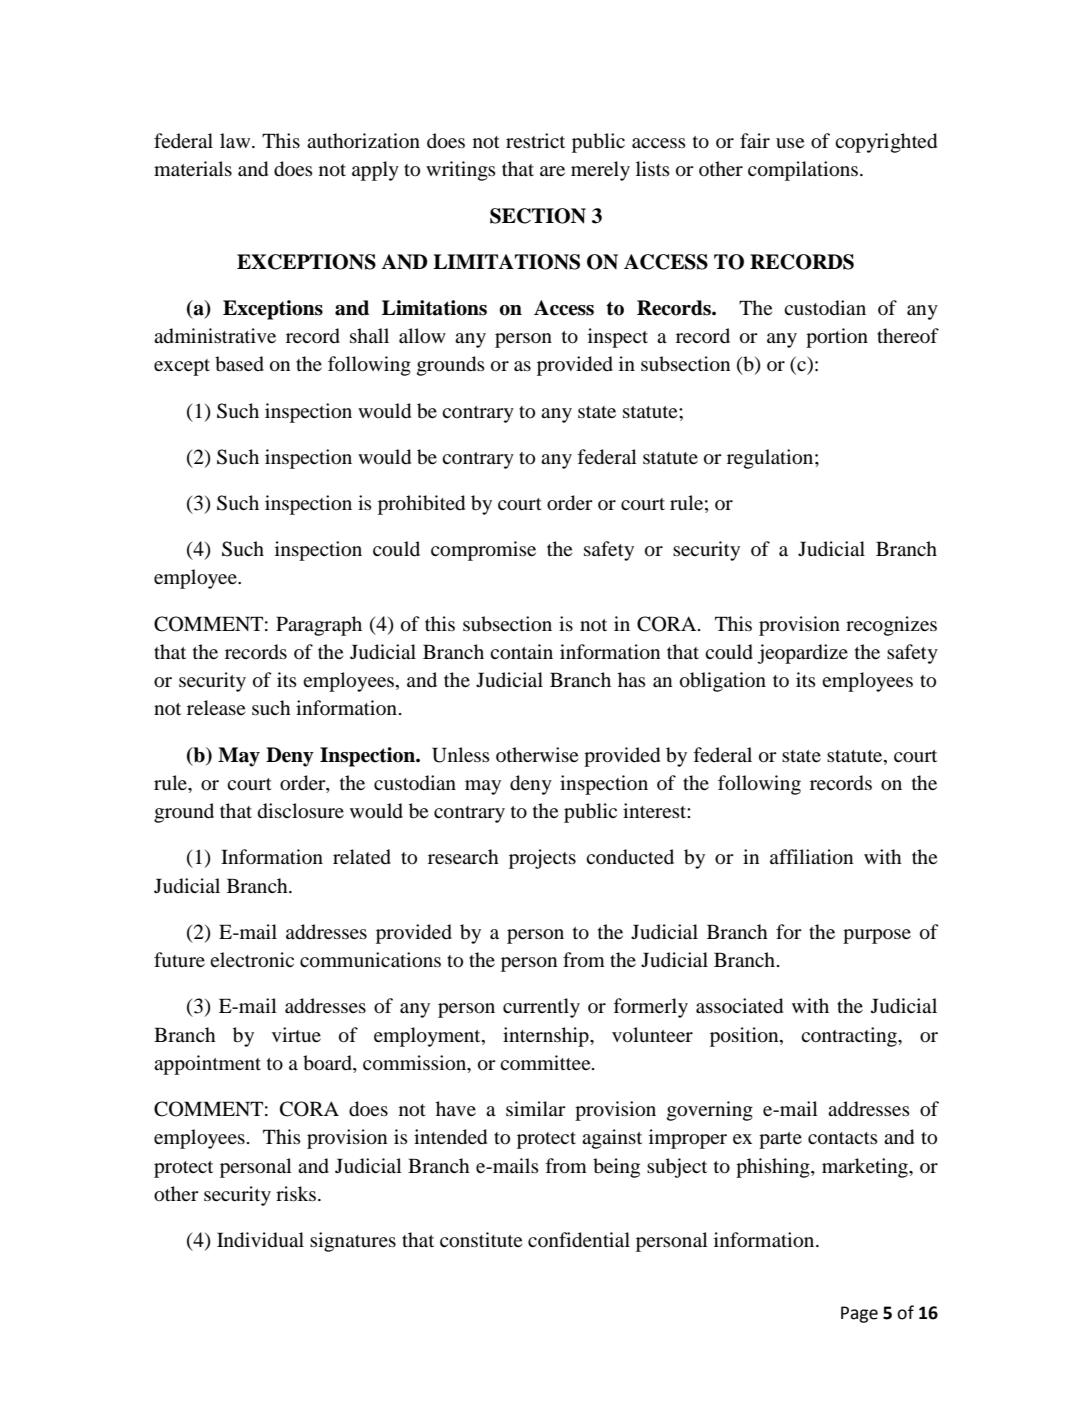 This document has height=1413, width=1092. What do you see at coordinates (239, 364) in the document?
I see `based` at bounding box center [239, 364].
